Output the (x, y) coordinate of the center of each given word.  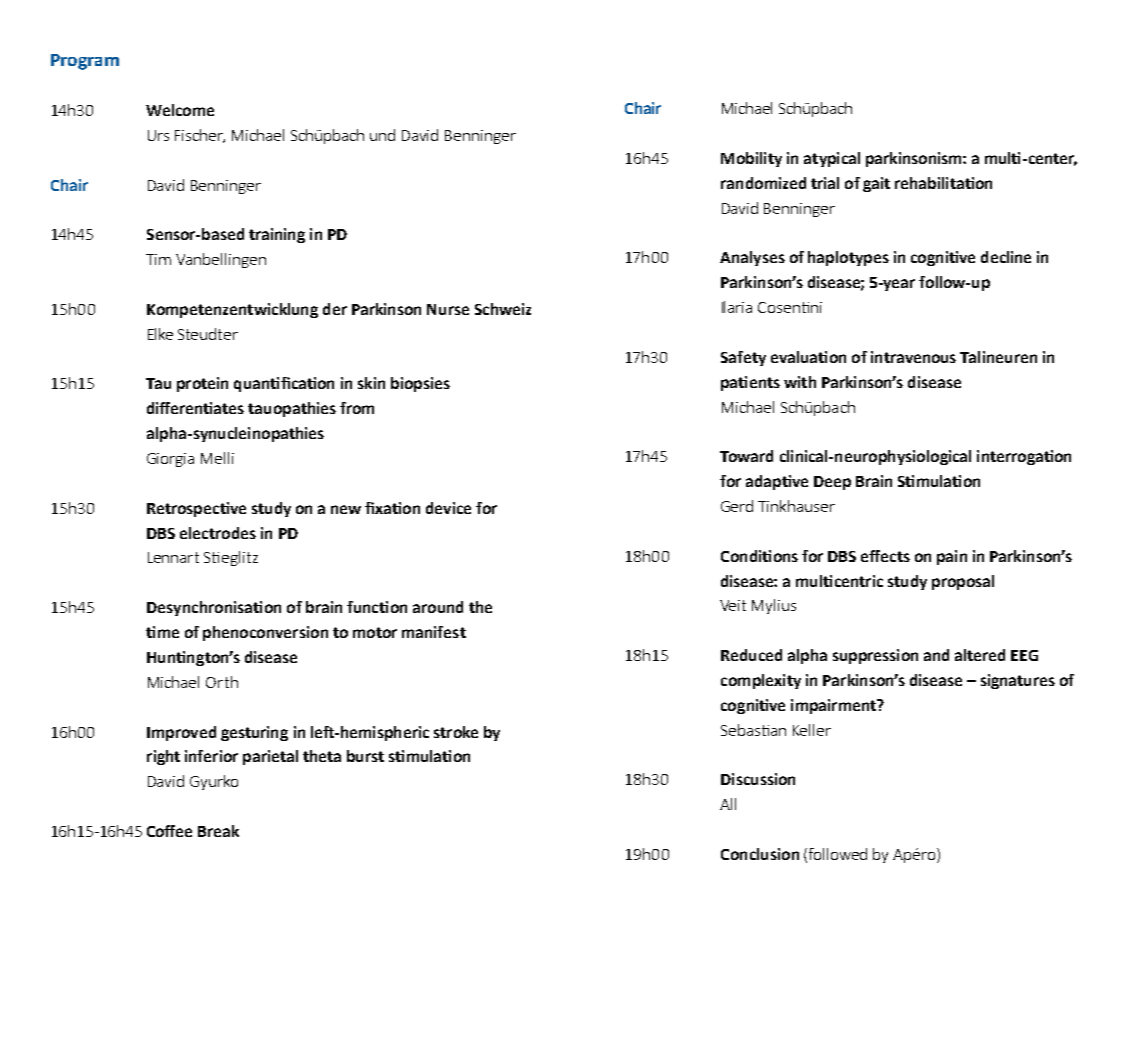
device (448, 508)
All (728, 804)
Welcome (180, 110)
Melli (217, 458)
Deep (832, 483)
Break (218, 831)
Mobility (751, 159)
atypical (832, 159)
